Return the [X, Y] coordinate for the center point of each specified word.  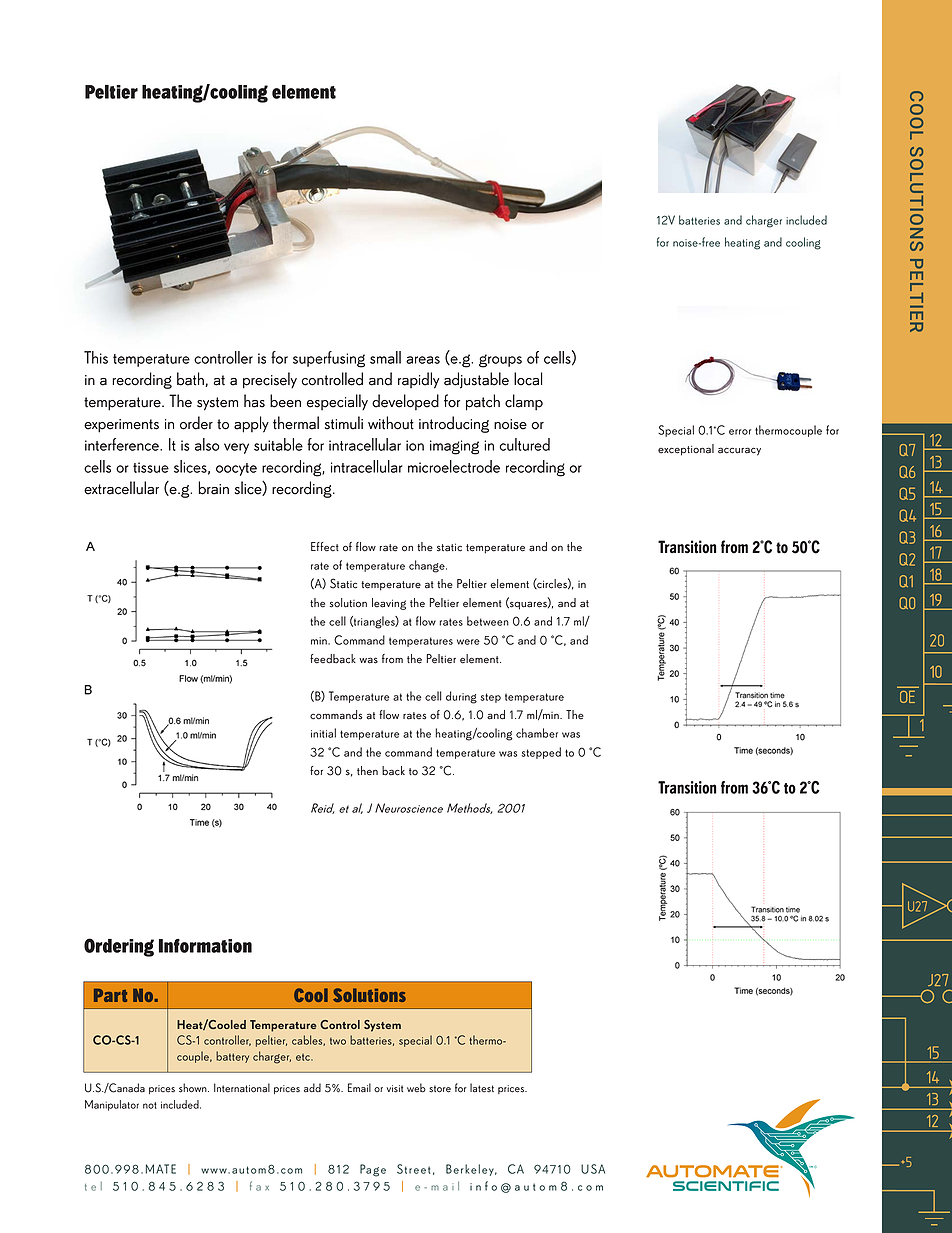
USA [593, 1169]
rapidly [418, 380]
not [150, 1105]
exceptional [686, 450]
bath [191, 379]
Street [414, 1169]
